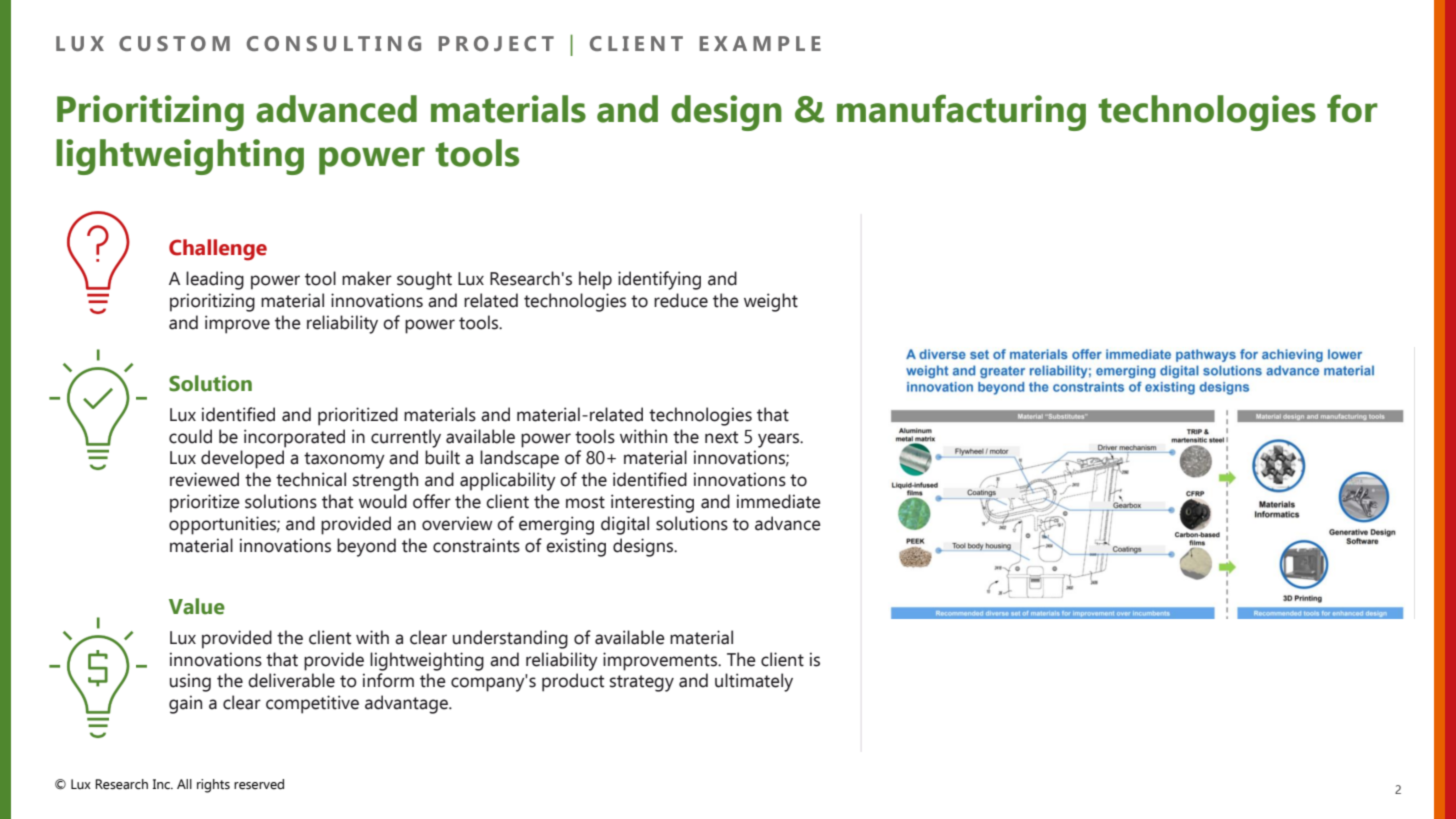 This screenshot has height=819, width=1456. I want to click on landscape, so click(519, 459).
